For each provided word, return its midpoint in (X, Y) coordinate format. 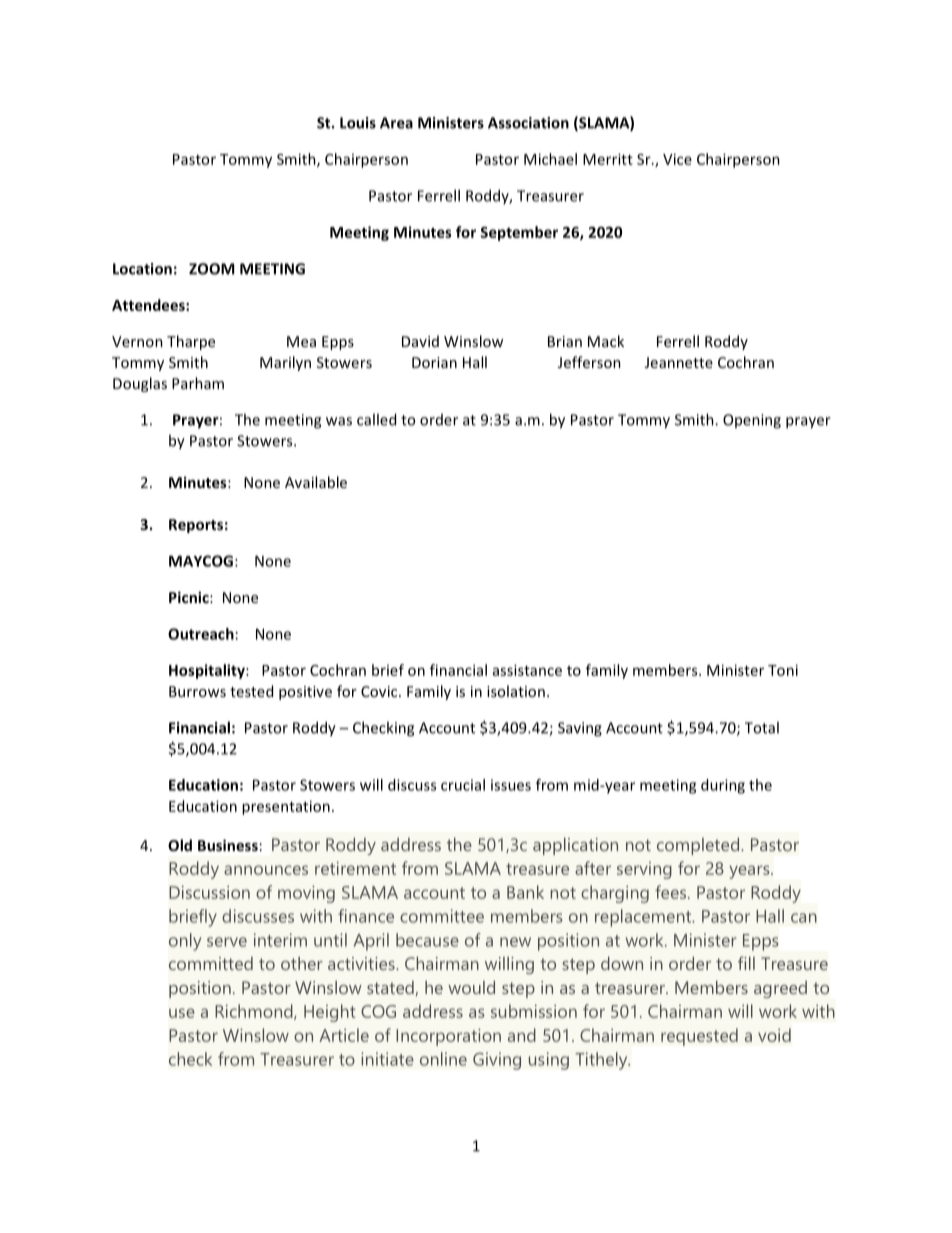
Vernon (137, 341)
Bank (525, 892)
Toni (783, 670)
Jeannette (679, 362)
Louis (358, 123)
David (420, 341)
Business (228, 845)
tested (251, 691)
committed (211, 963)
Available (316, 482)
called (376, 419)
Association (528, 123)
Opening (752, 421)
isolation (516, 691)
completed (698, 846)
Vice (677, 159)
